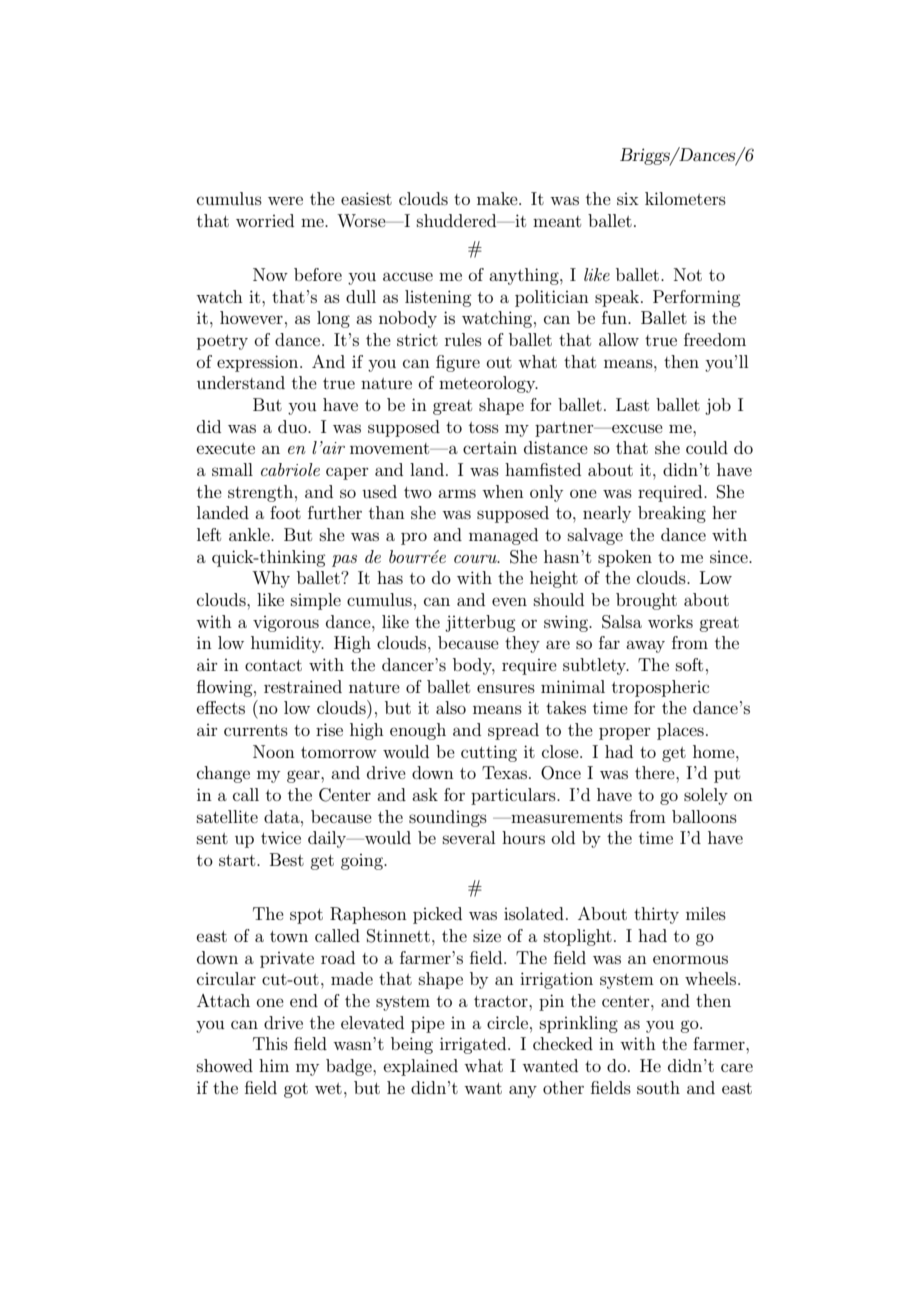 This screenshot has height=1308, width=924. Describe the element at coordinates (241, 382) in the screenshot. I see `understand` at that location.
